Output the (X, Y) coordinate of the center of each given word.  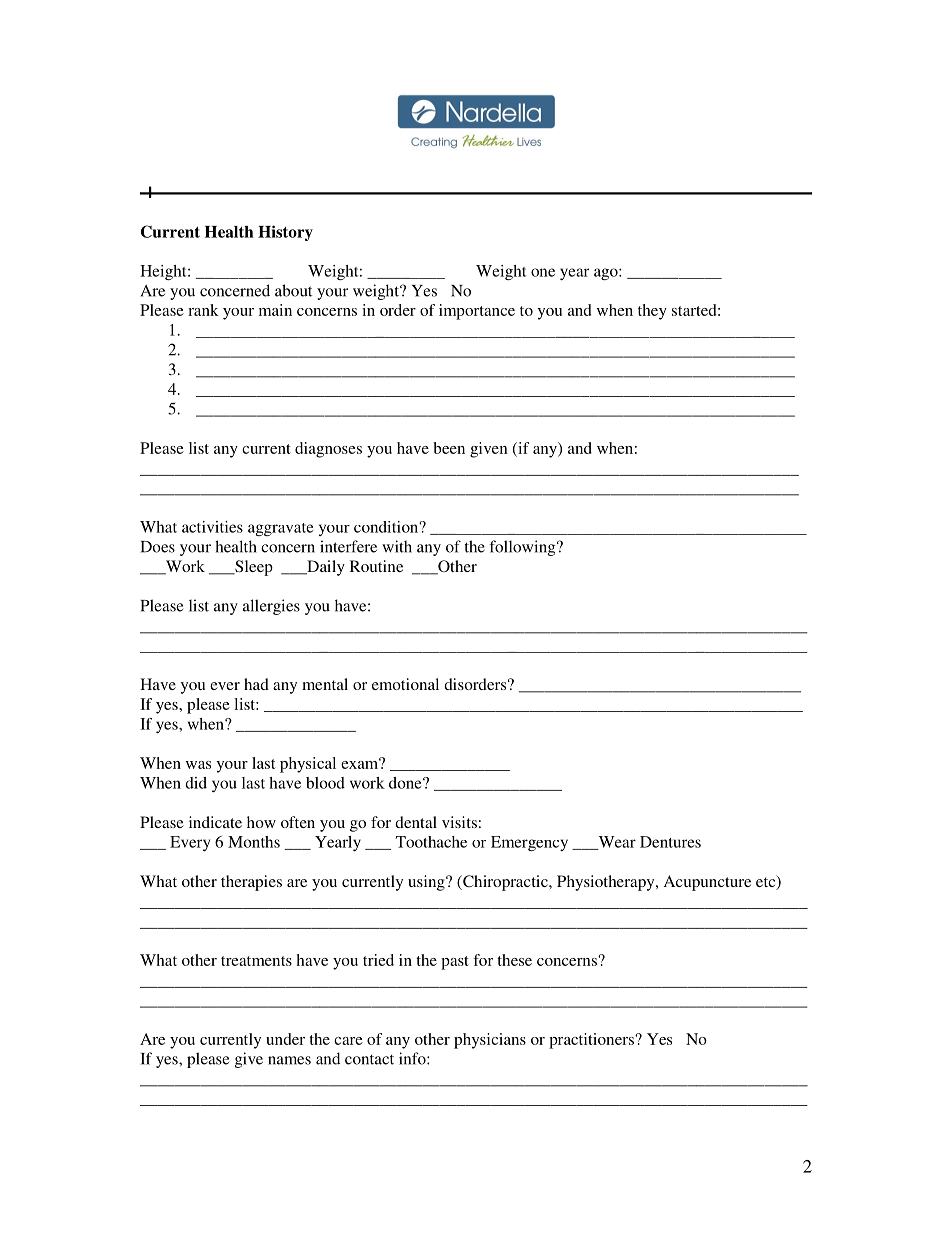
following (524, 548)
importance (477, 312)
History (285, 233)
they (652, 312)
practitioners (592, 1041)
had (256, 684)
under (285, 1039)
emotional (405, 684)
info (413, 1058)
